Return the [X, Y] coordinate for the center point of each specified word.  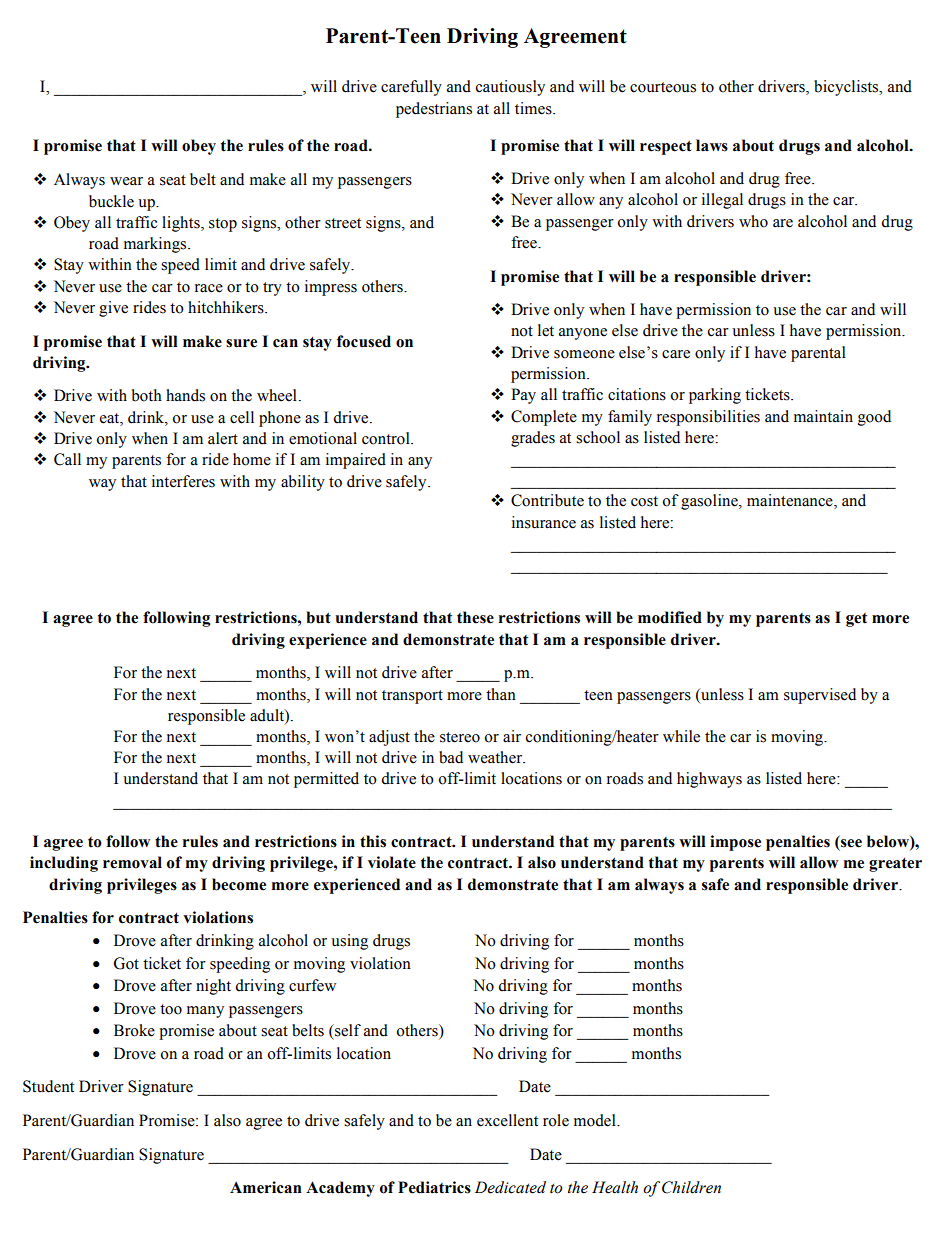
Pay [523, 396]
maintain [823, 416]
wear [126, 181]
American [266, 1187]
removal [132, 862]
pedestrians [434, 110]
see [851, 843]
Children [691, 1187]
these [475, 617]
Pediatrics [434, 1187]
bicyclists [847, 88]
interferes [183, 481]
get [856, 620]
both [147, 395]
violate [392, 862]
